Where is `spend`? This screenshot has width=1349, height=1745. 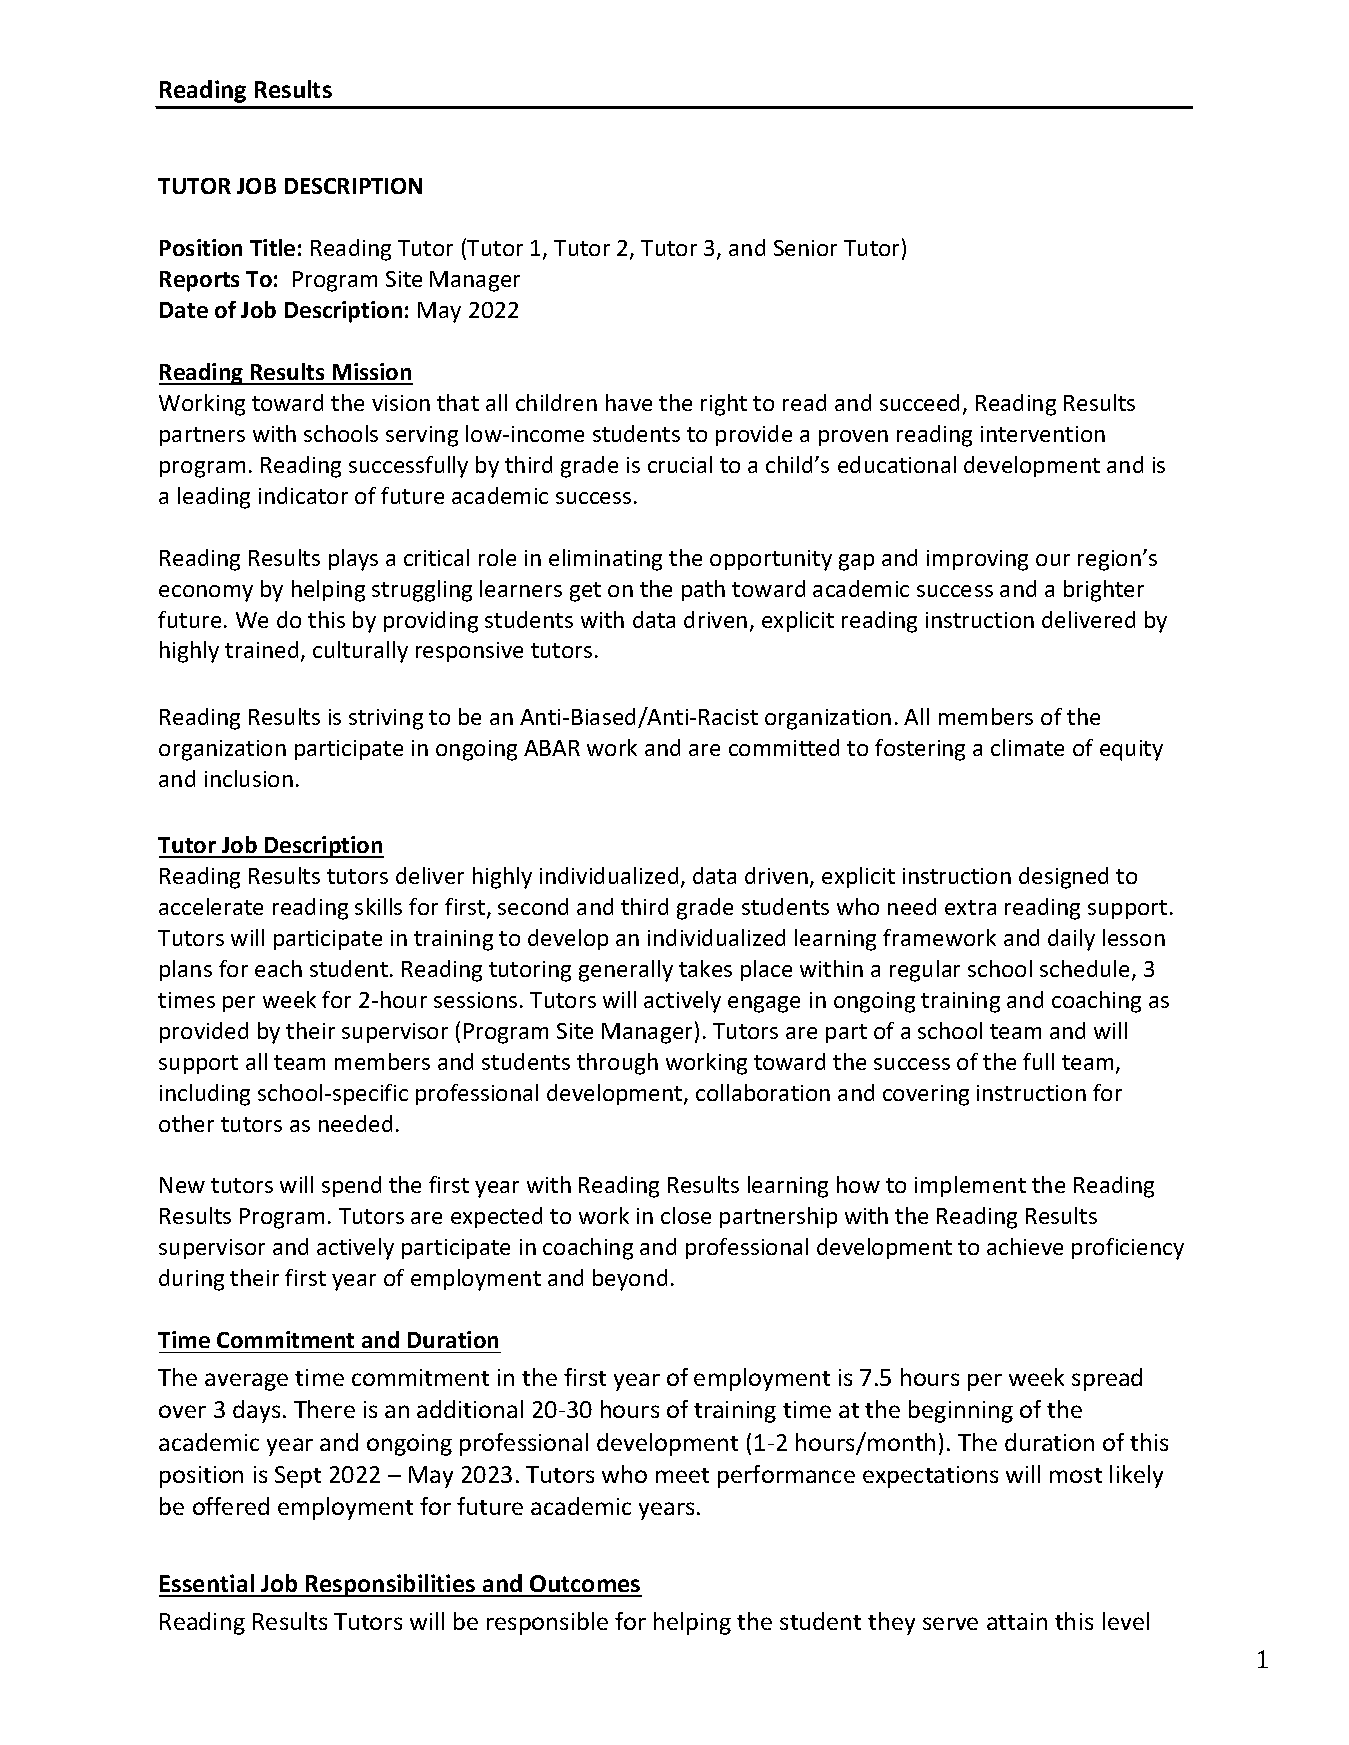 spend is located at coordinates (351, 1186).
